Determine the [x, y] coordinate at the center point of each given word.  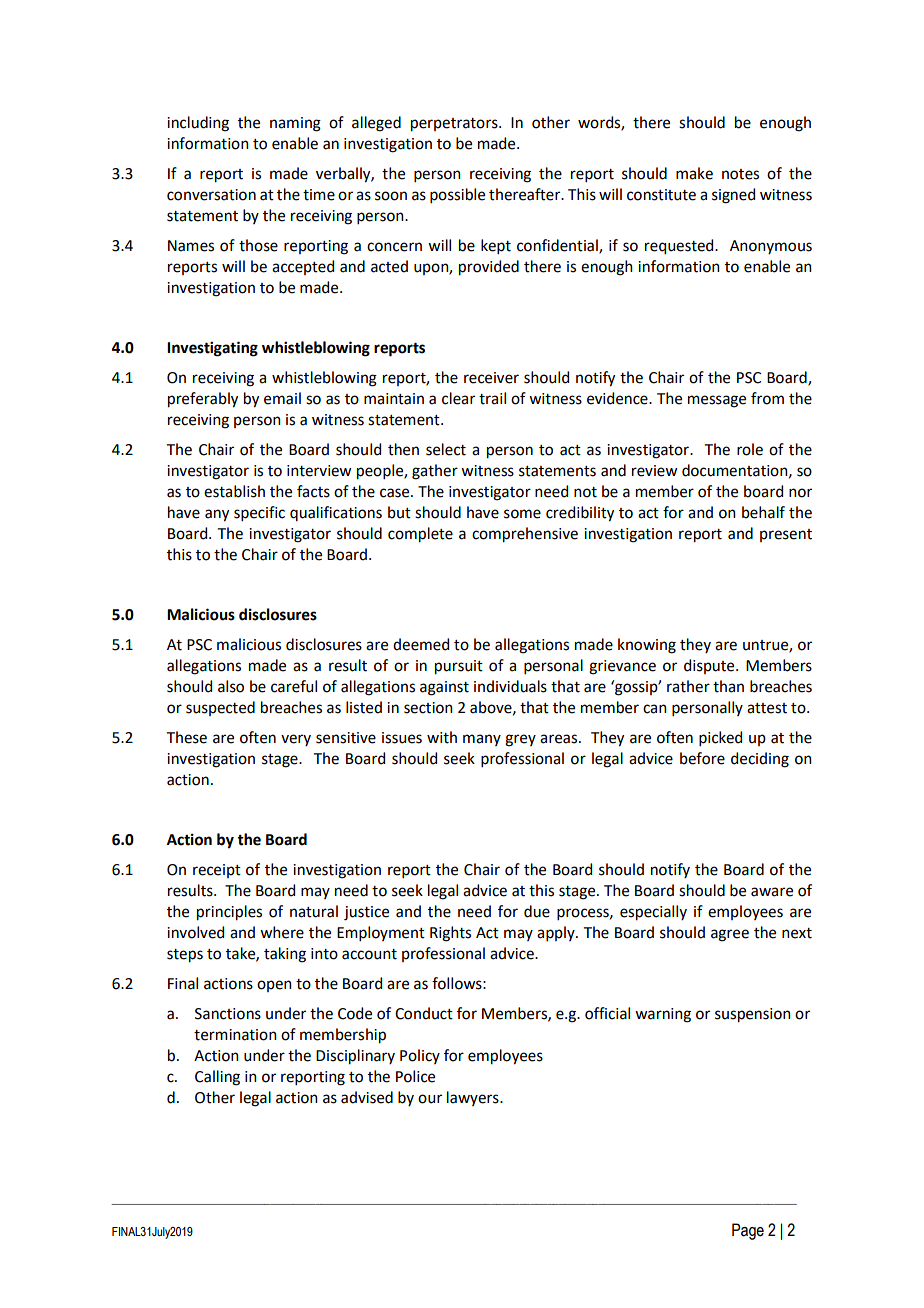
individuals [510, 686]
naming [295, 124]
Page [748, 1231]
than [728, 686]
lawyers [474, 1098]
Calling [217, 1078]
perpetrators [455, 125]
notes [740, 174]
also [231, 686]
